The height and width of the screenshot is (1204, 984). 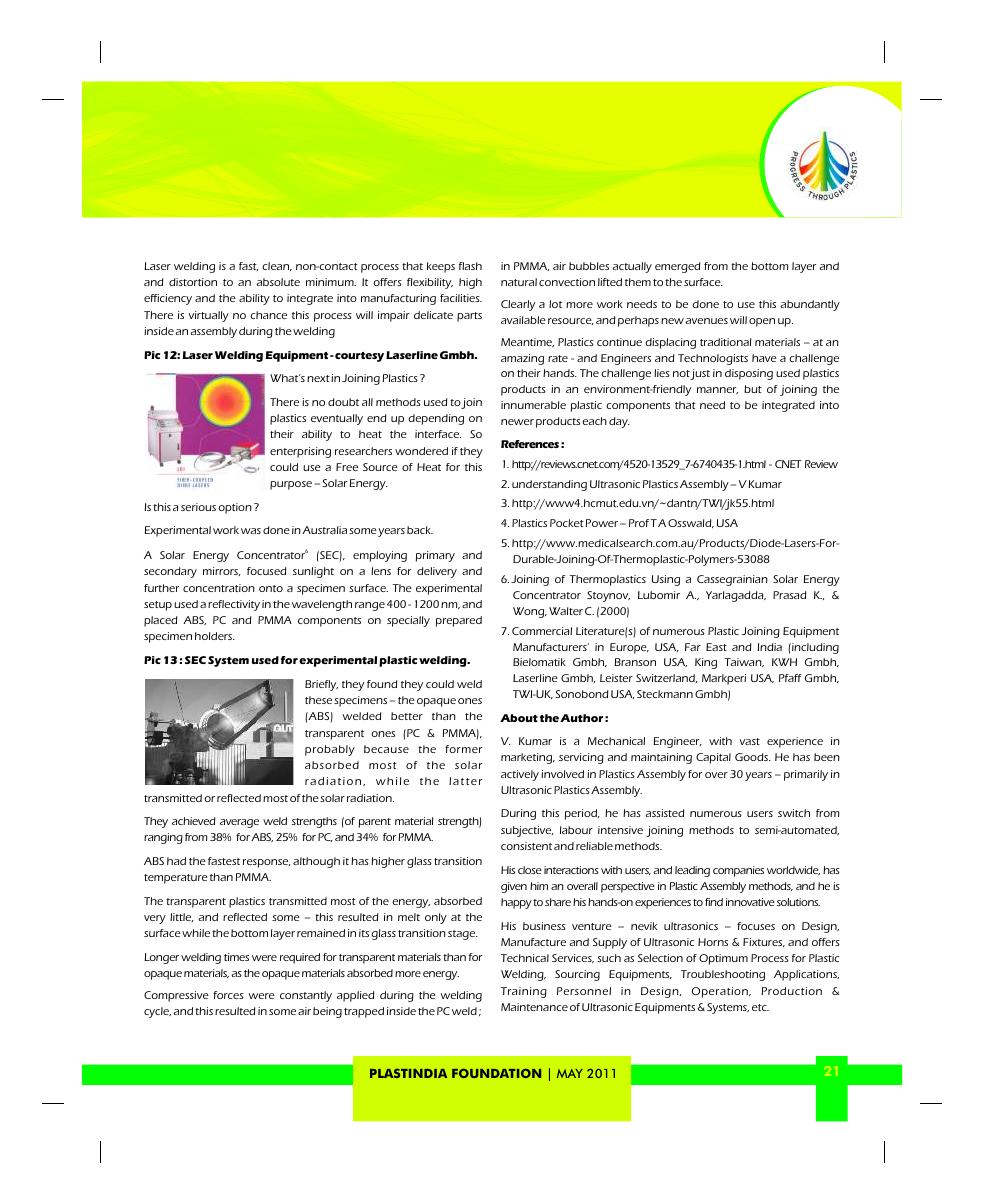 I want to click on absolute, so click(x=278, y=282).
